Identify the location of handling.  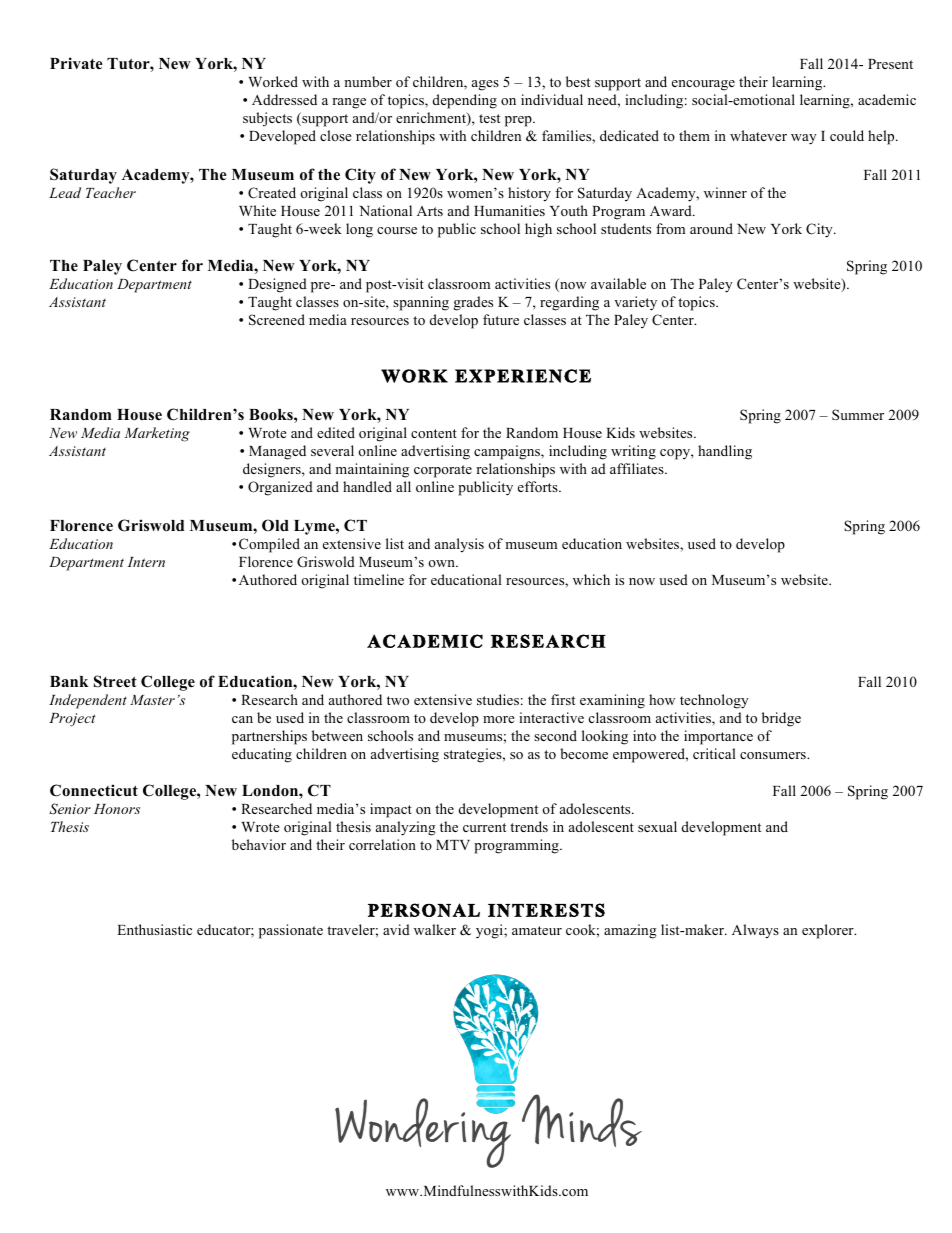
(725, 452).
